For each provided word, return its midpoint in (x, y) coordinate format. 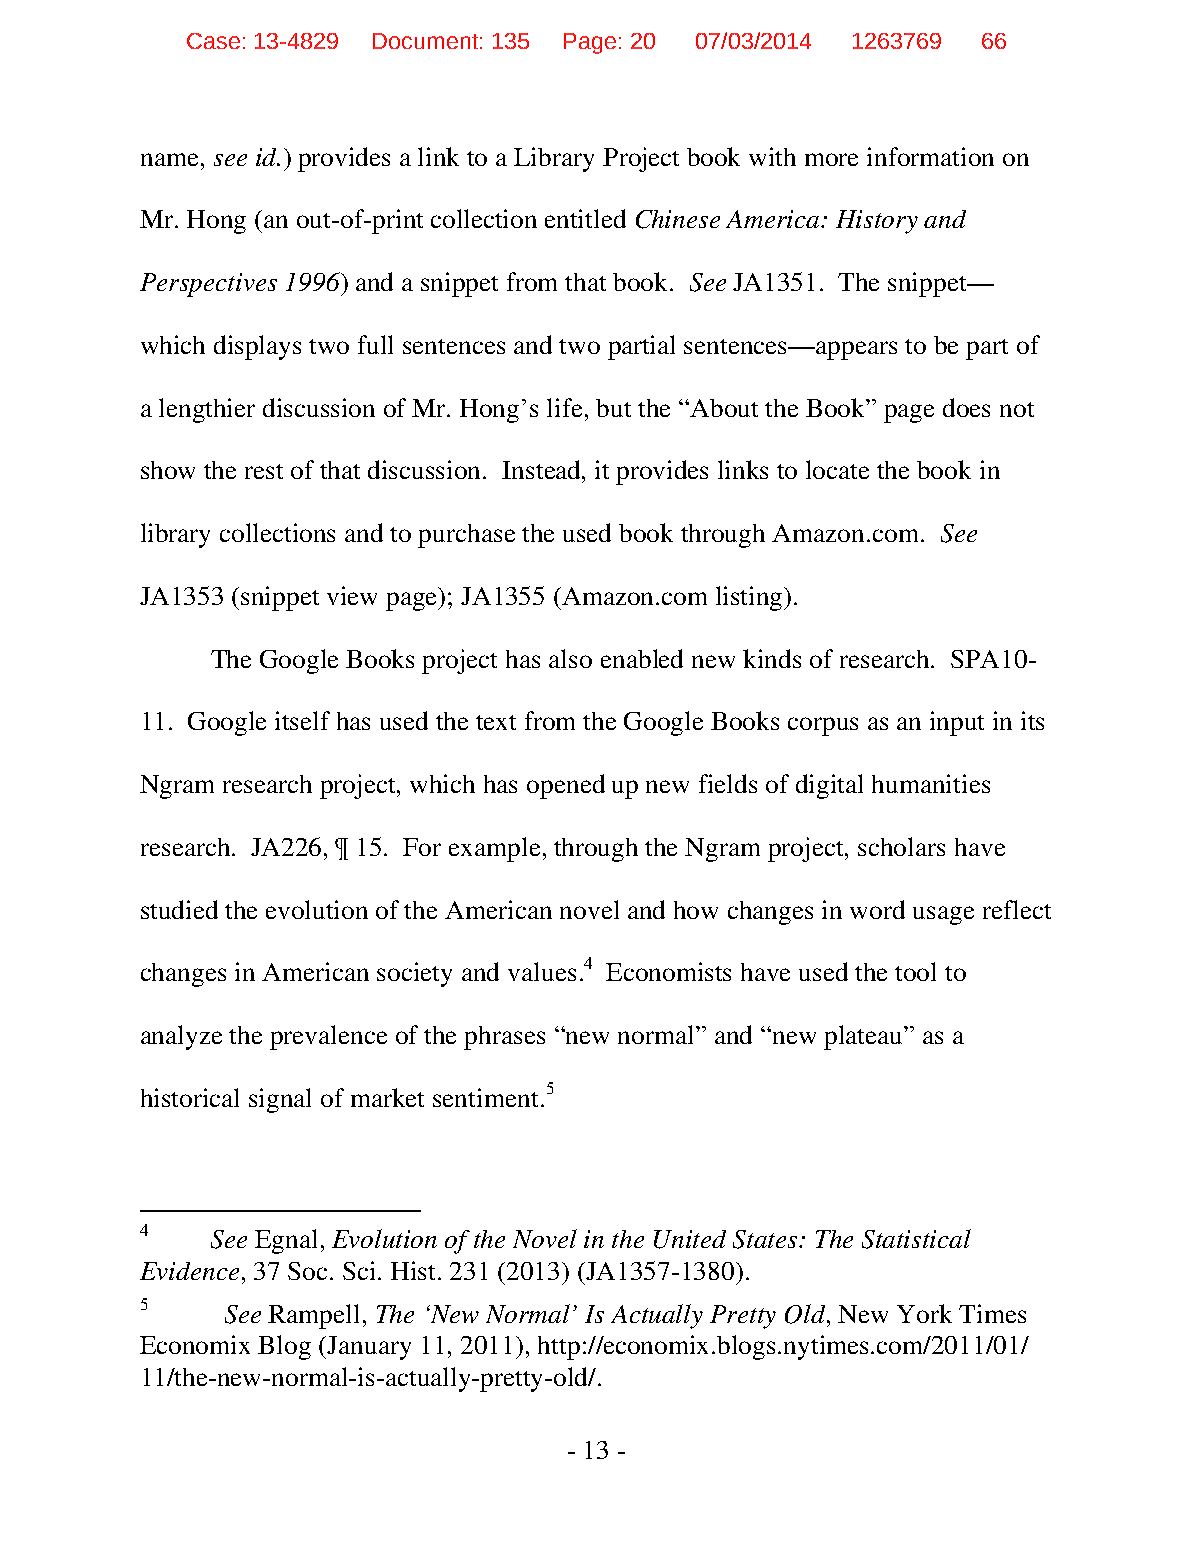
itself (302, 720)
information (930, 156)
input (957, 723)
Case (213, 41)
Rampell (313, 1316)
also (570, 658)
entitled (585, 218)
